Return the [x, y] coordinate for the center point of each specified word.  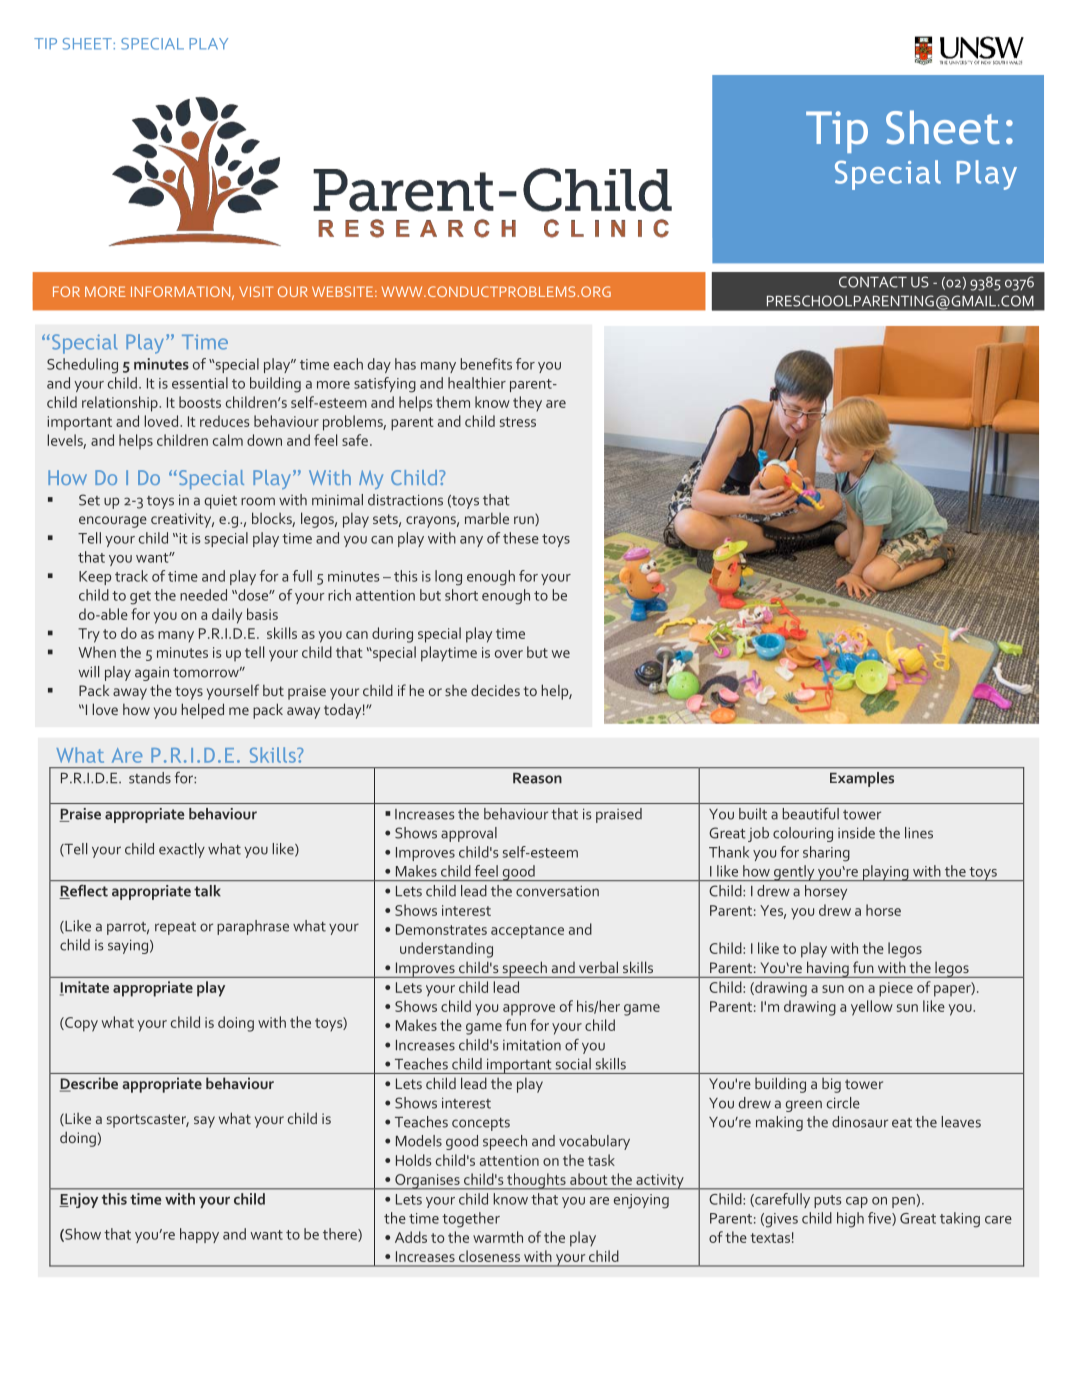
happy [199, 1235]
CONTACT [873, 282]
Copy [80, 1024]
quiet [220, 501]
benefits [486, 364]
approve [529, 1010]
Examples [862, 779]
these [521, 538]
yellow [872, 1008]
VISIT [256, 291]
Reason [537, 778]
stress [518, 422]
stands [150, 778]
